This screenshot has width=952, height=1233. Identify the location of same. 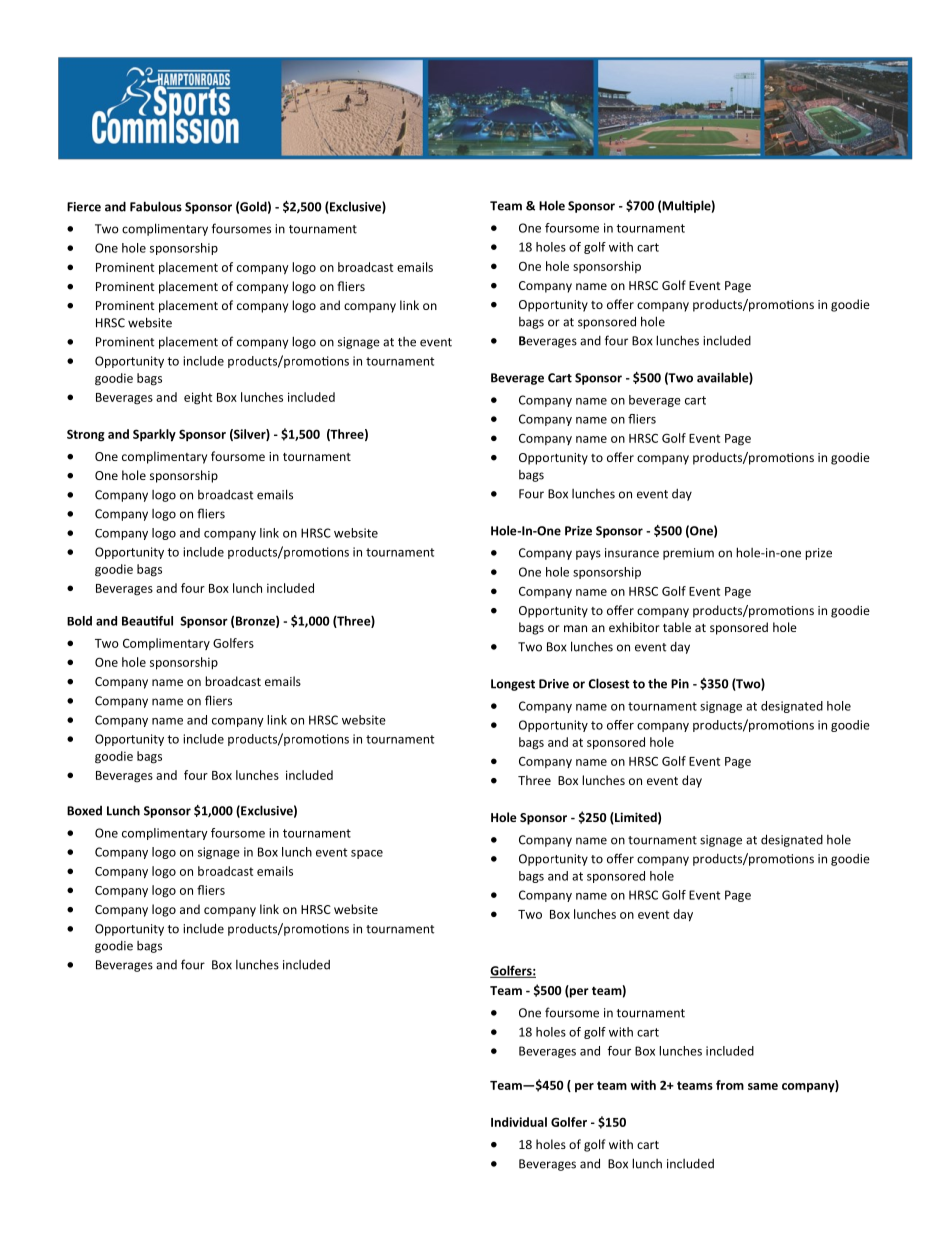
(763, 1086).
